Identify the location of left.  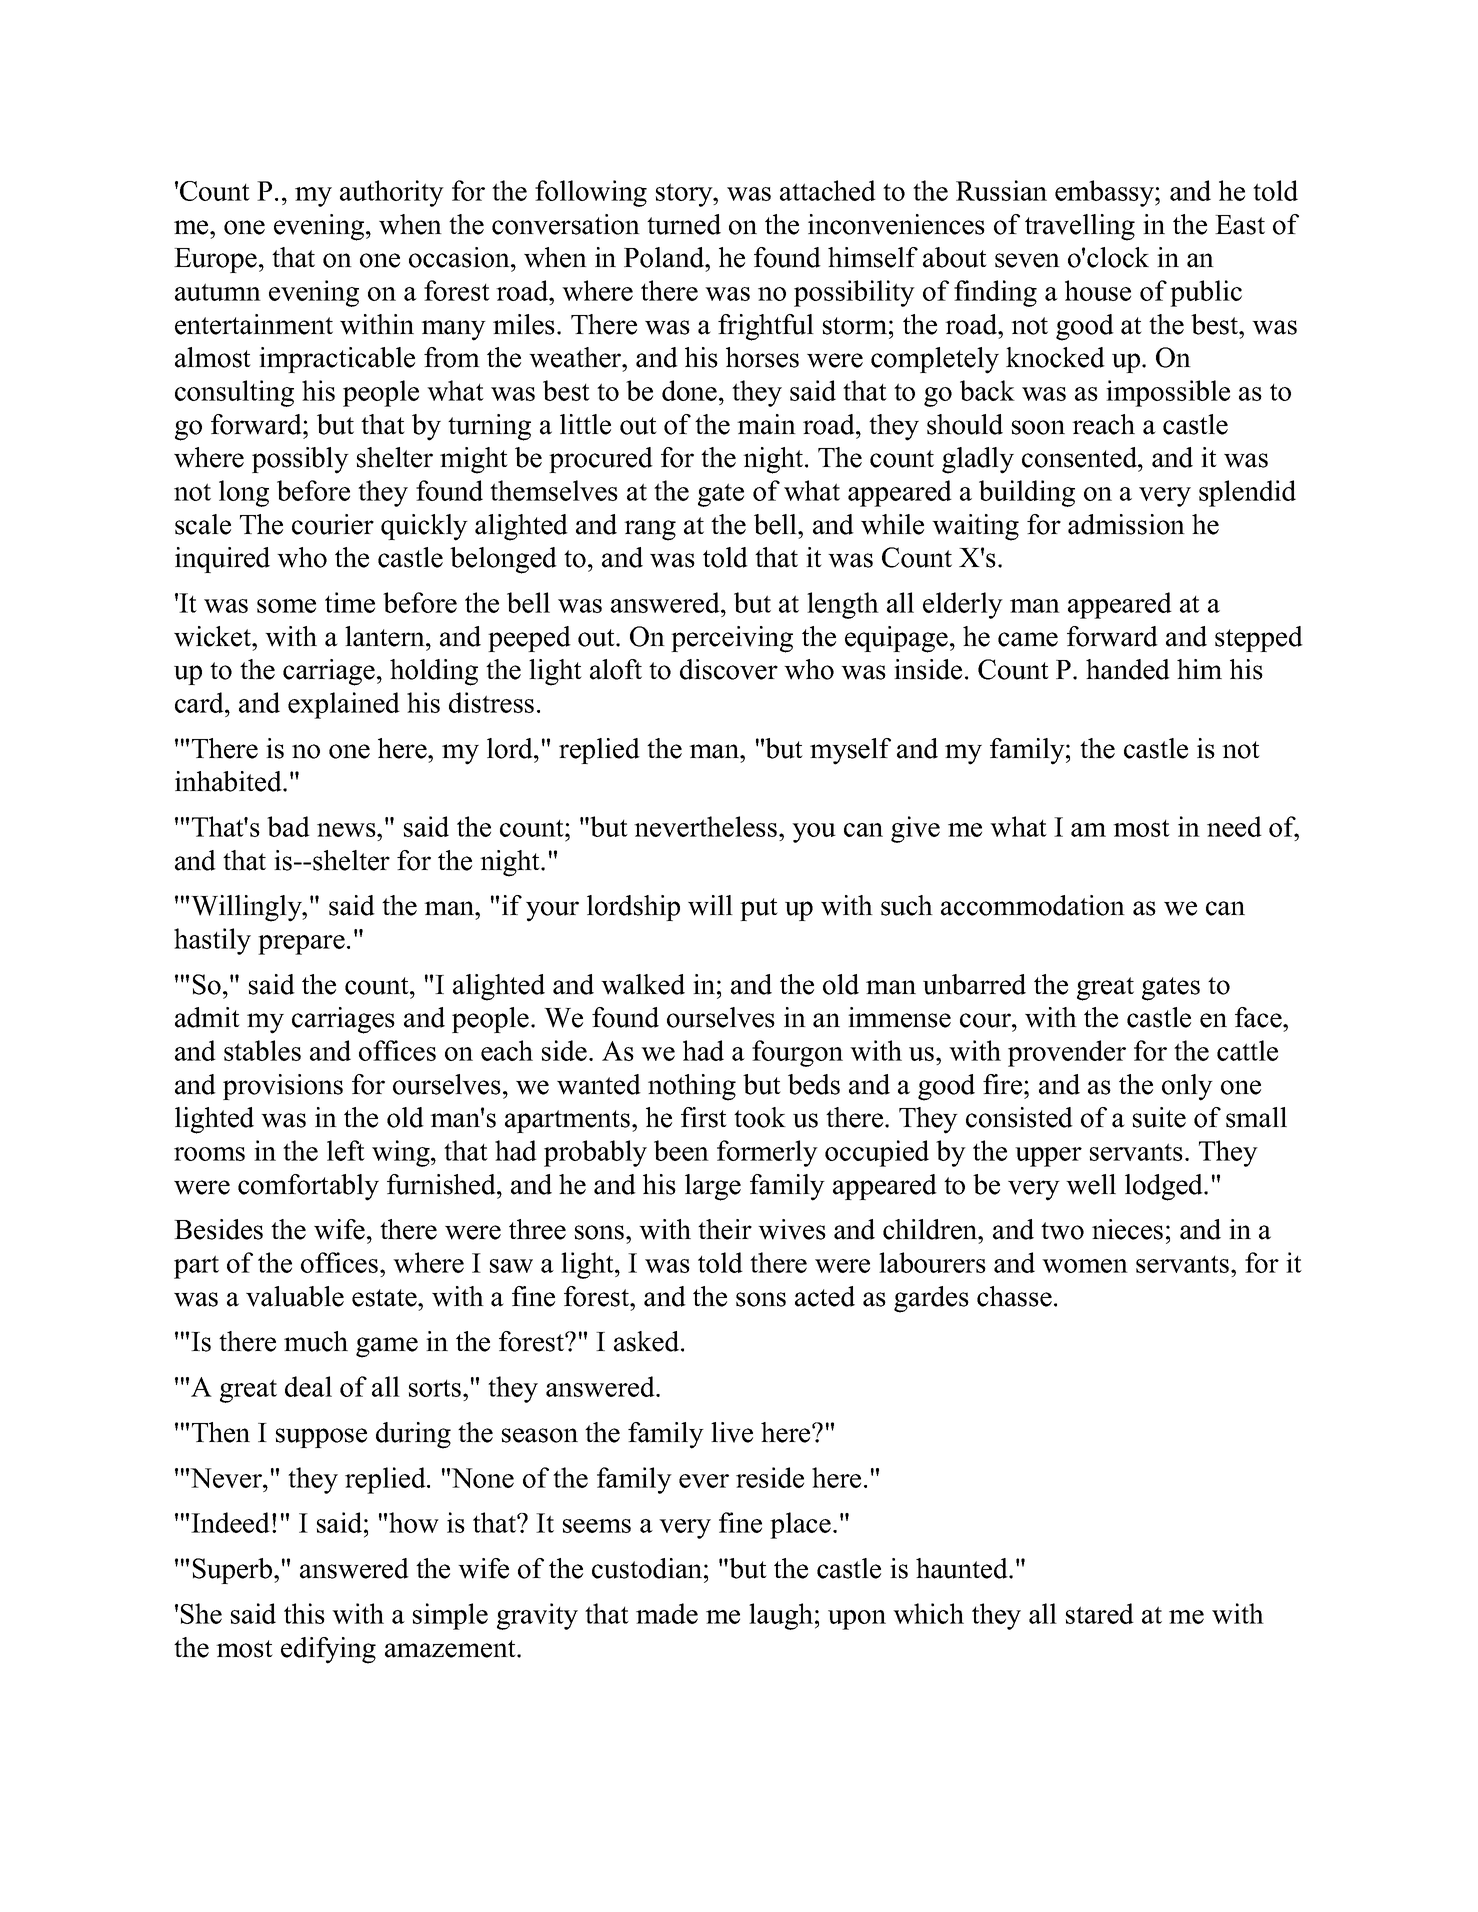
(346, 1150).
